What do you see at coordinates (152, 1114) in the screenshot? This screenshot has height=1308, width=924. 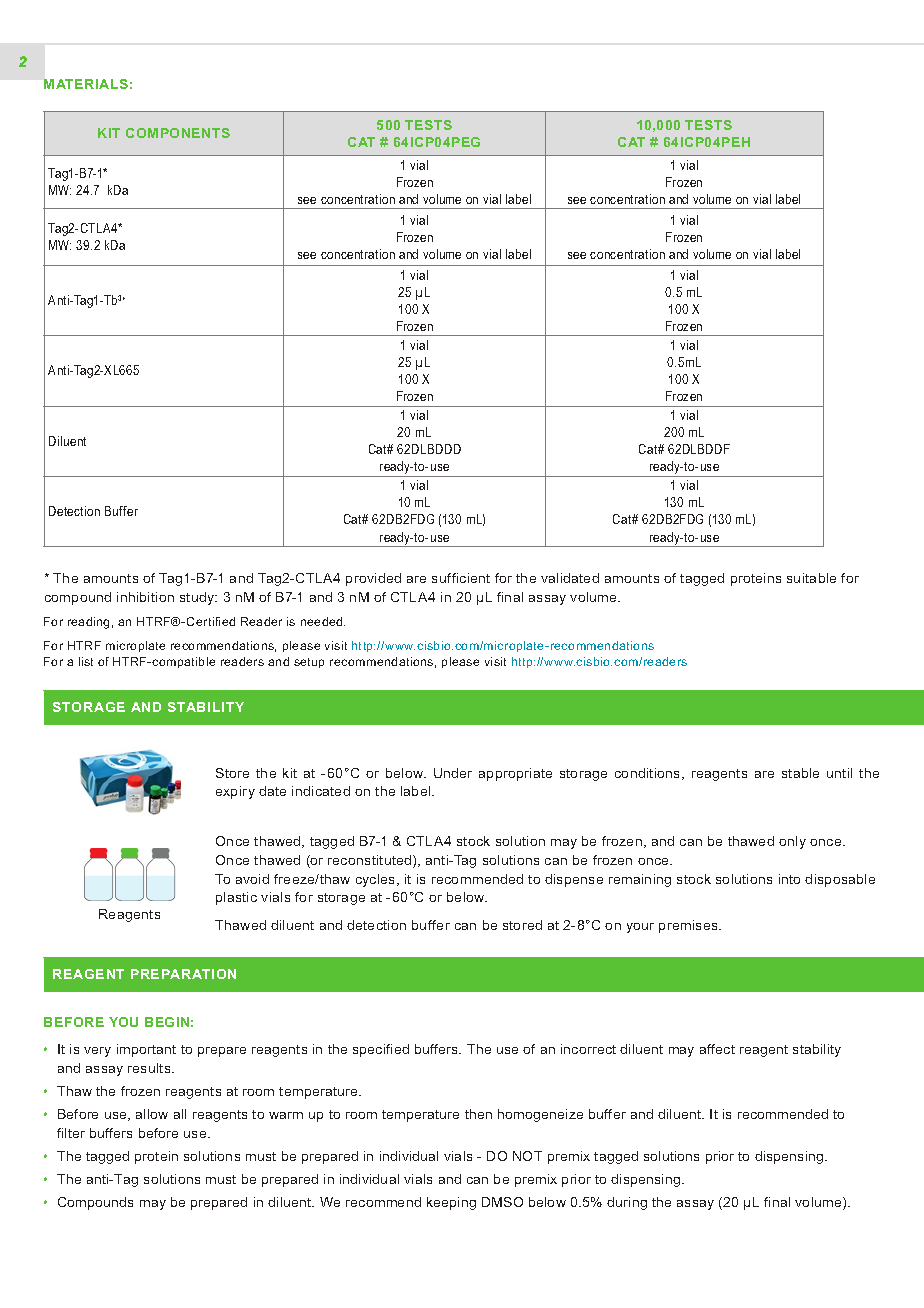 I see `allow` at bounding box center [152, 1114].
